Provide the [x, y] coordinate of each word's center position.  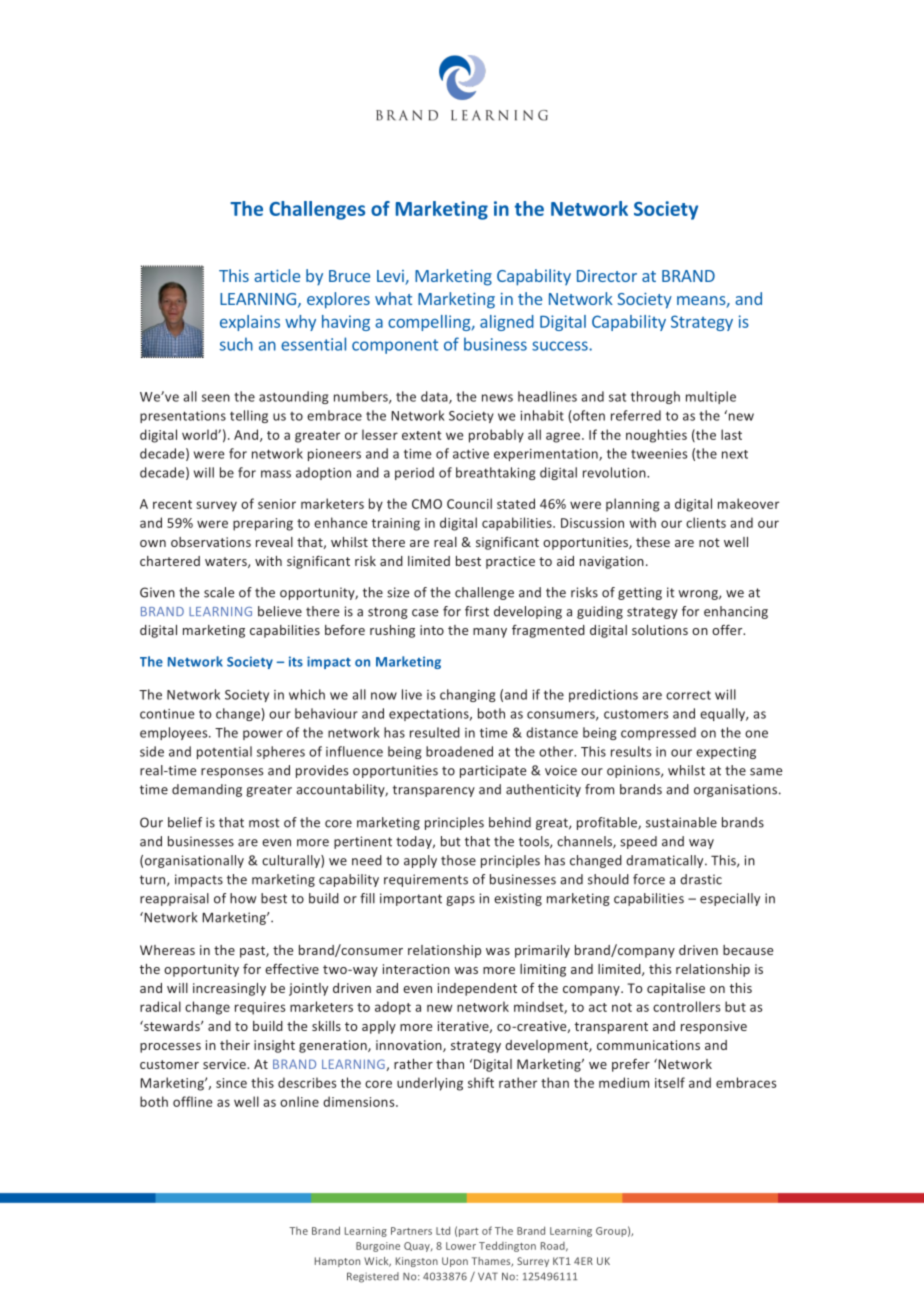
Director [607, 276]
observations [211, 542]
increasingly [229, 989]
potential [224, 752]
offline [192, 1101]
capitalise [676, 989]
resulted [435, 732]
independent [477, 989]
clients [706, 522]
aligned [507, 323]
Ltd [443, 1230]
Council [469, 503]
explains [250, 323]
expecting [726, 753]
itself [670, 1082]
